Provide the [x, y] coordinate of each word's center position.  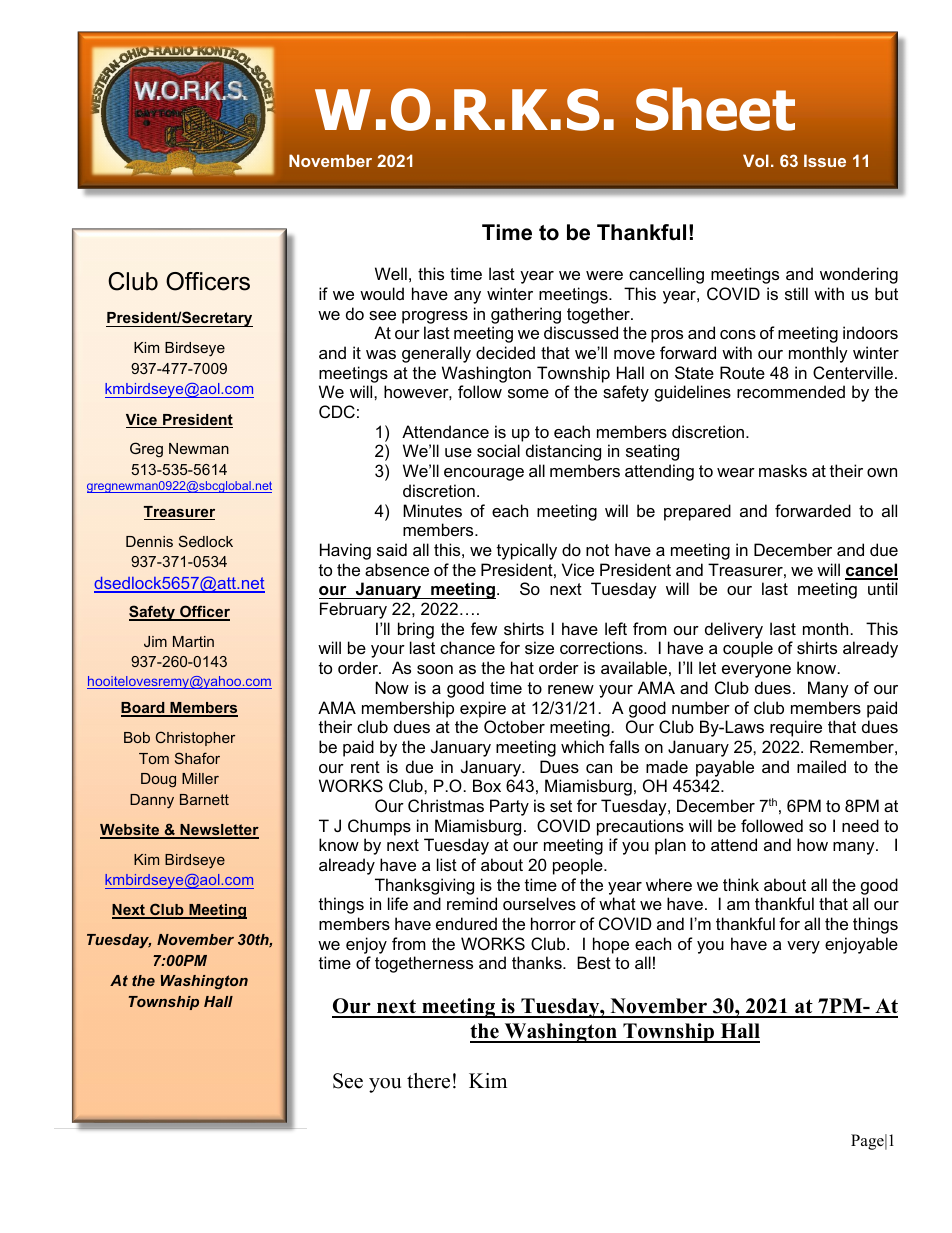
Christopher [195, 738]
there [428, 1081]
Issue [825, 160]
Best [594, 962]
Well [391, 273]
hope [611, 945]
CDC [337, 411]
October [514, 726]
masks [783, 470]
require [796, 728]
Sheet [715, 109]
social [498, 450]
